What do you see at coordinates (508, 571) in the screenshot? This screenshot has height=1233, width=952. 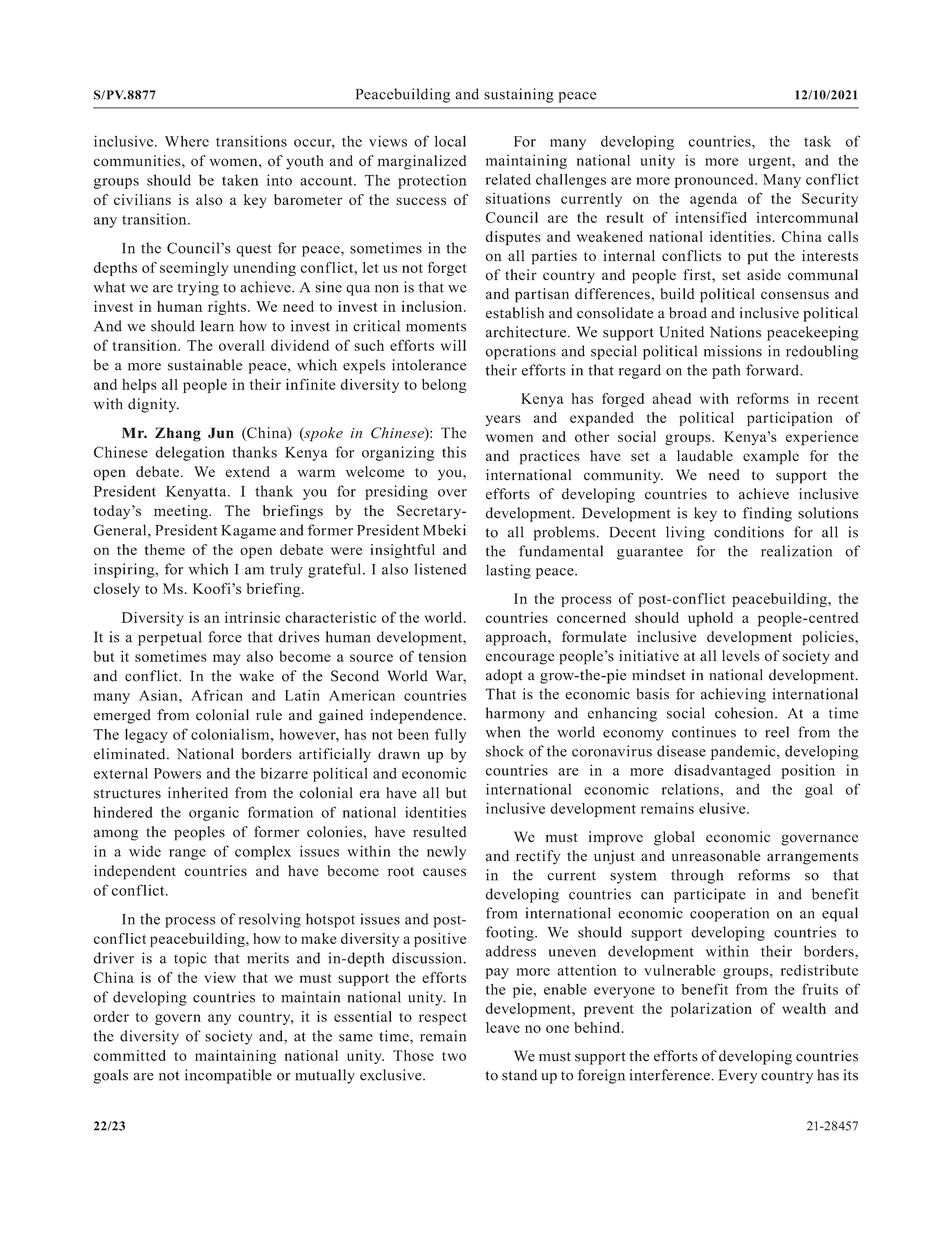 I see `lasting` at bounding box center [508, 571].
